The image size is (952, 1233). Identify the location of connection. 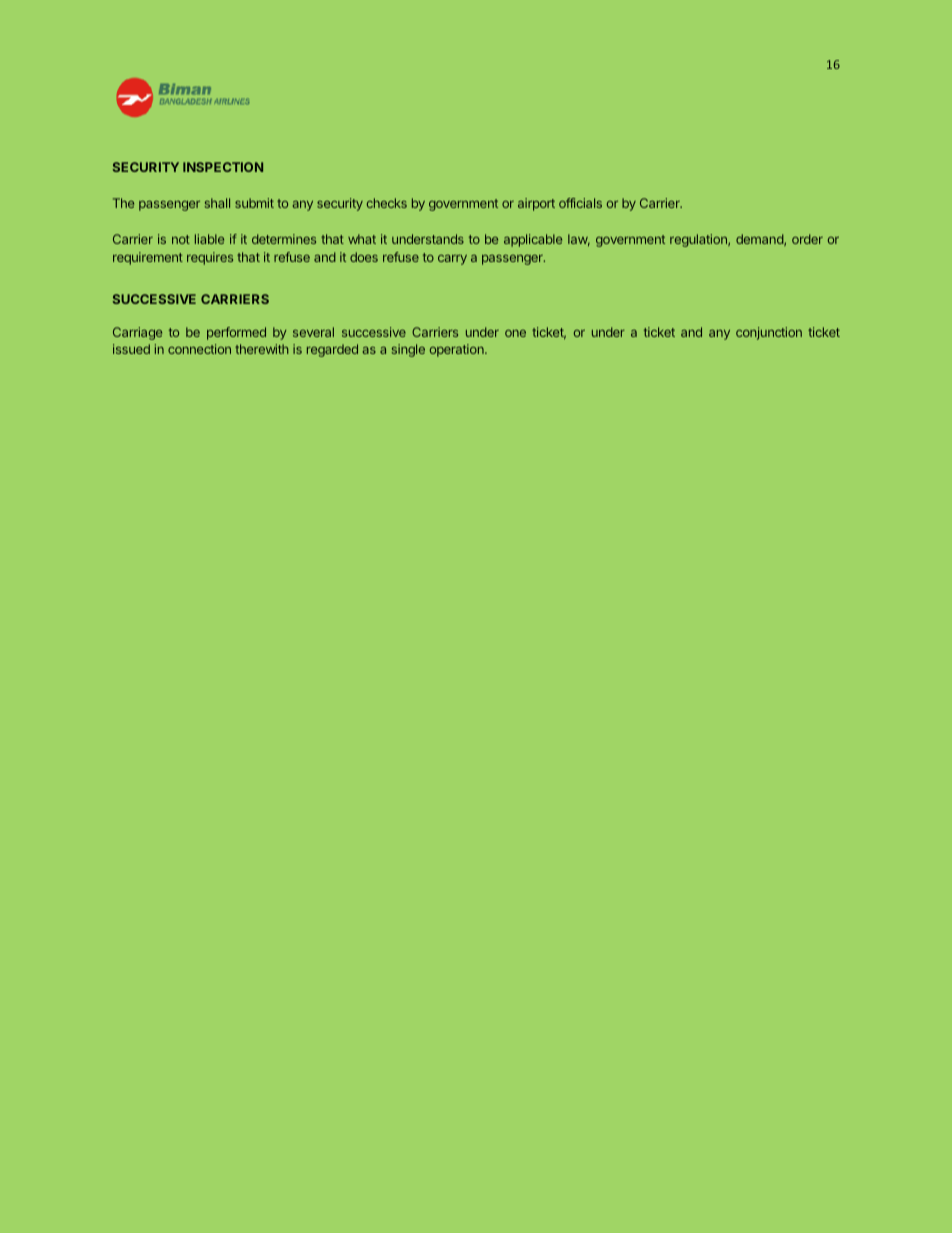
(199, 349).
